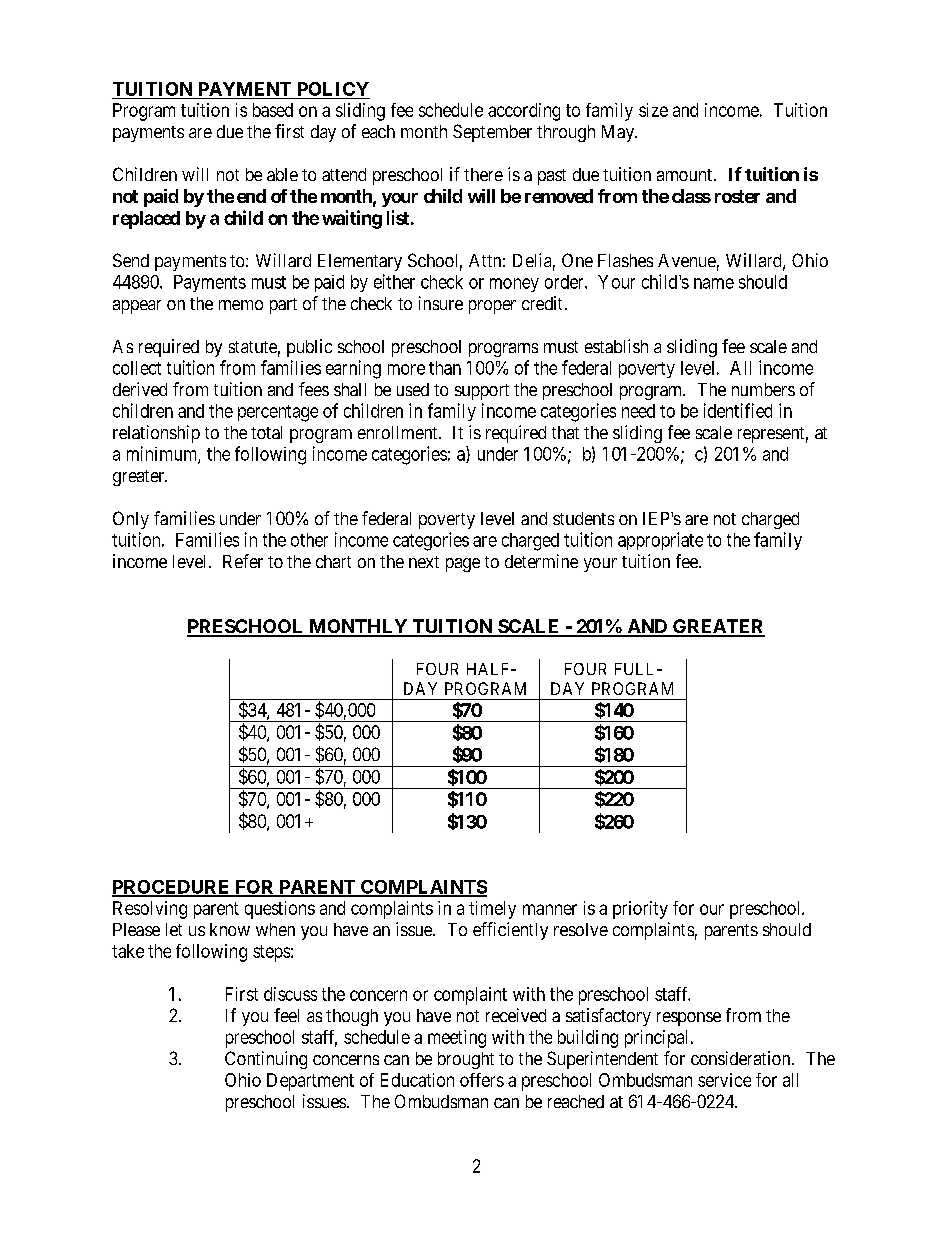  What do you see at coordinates (492, 133) in the screenshot?
I see `September` at bounding box center [492, 133].
